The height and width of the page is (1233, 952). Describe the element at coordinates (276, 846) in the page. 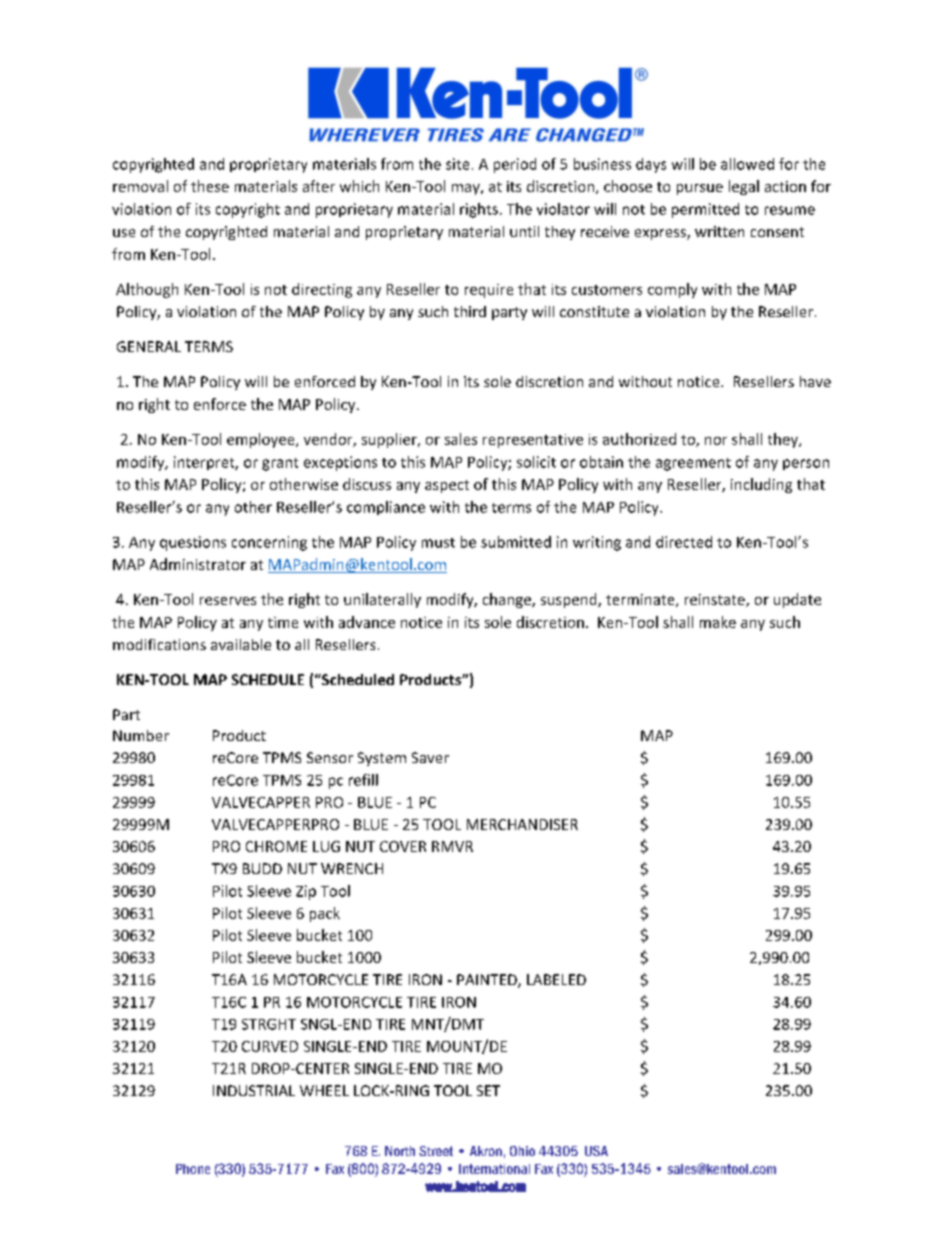

I see `CHROME` at that location.
